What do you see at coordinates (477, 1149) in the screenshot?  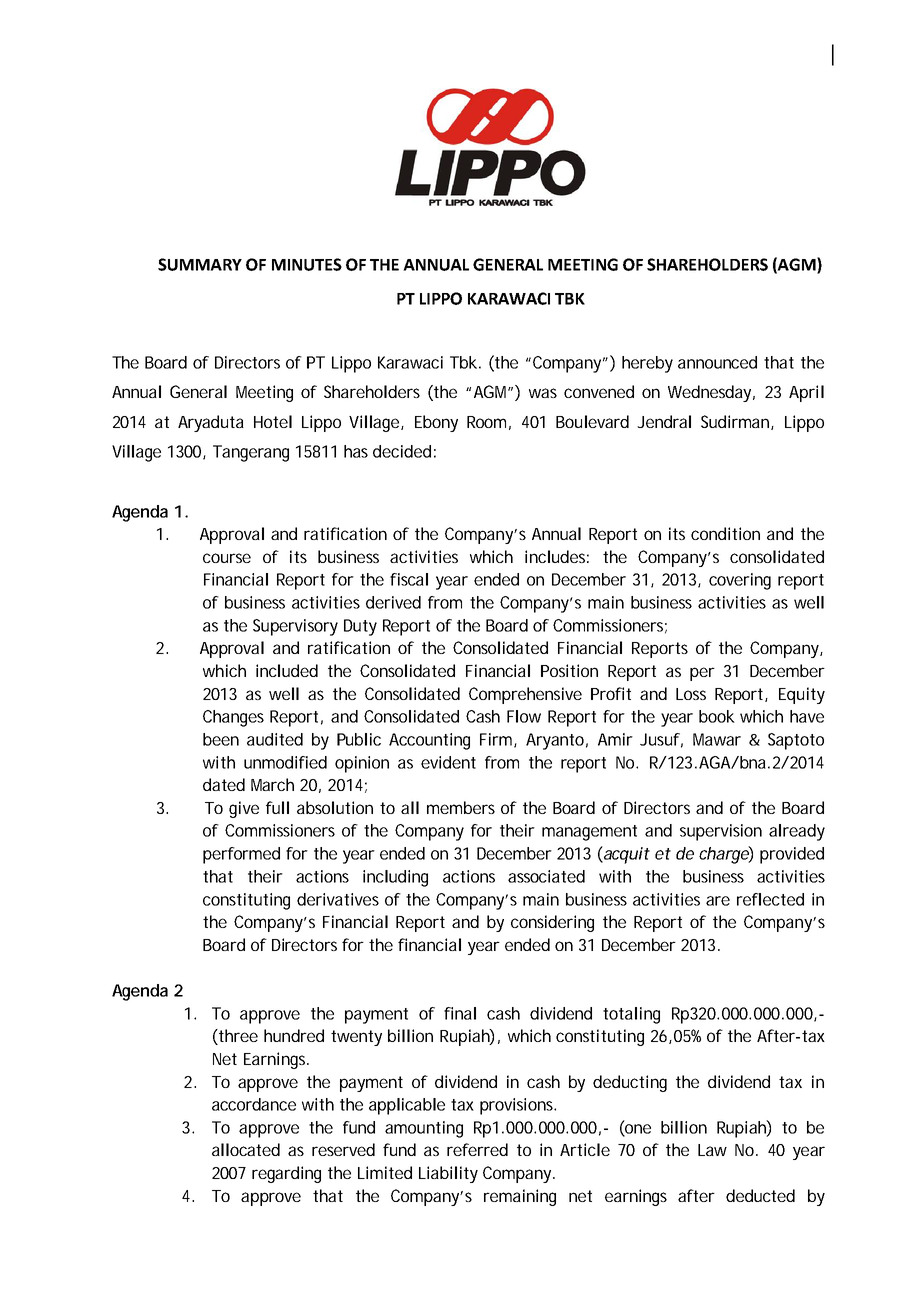 I see `referred` at bounding box center [477, 1149].
